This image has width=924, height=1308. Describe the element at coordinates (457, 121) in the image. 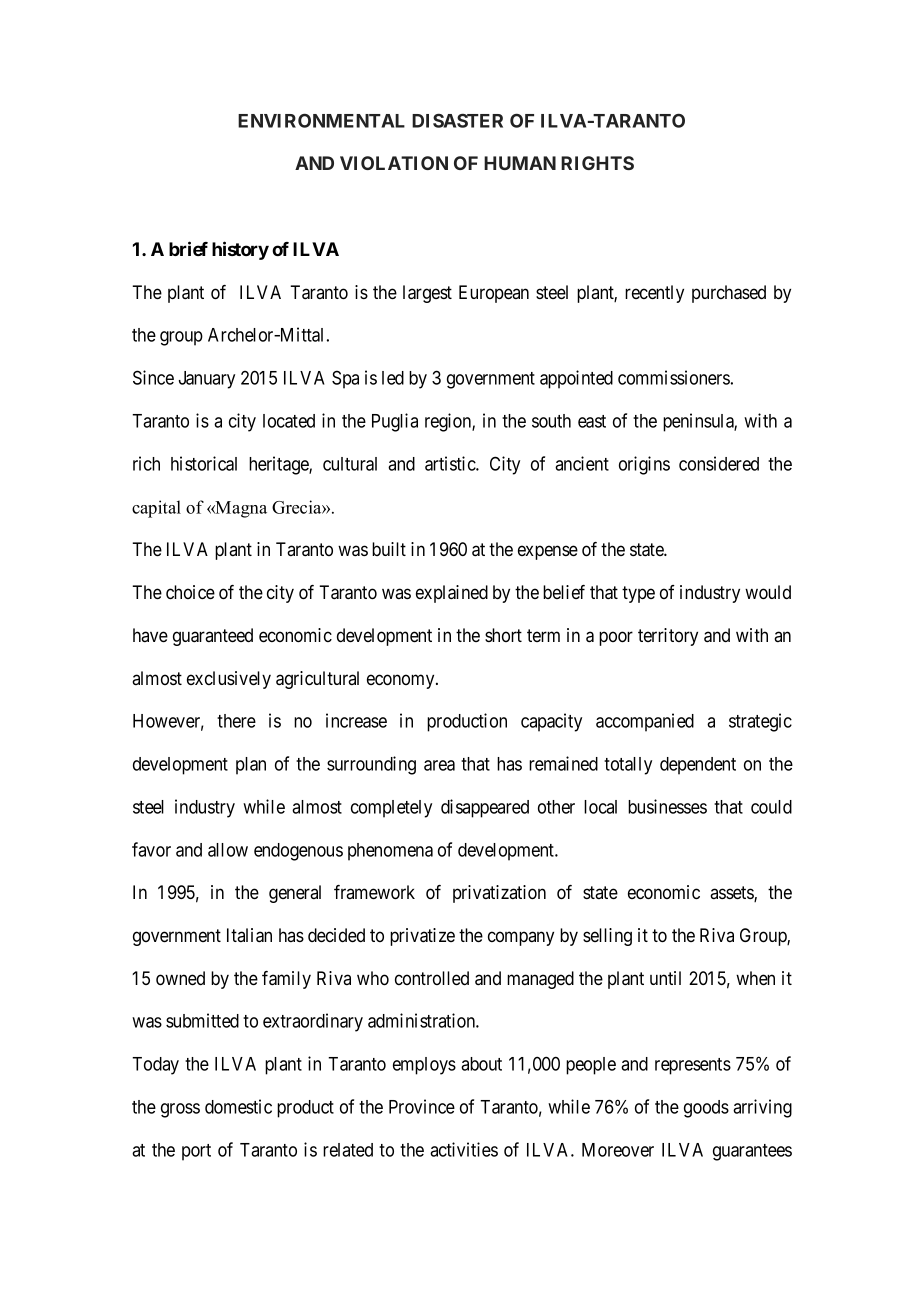

I see `DISASTER` at that location.
